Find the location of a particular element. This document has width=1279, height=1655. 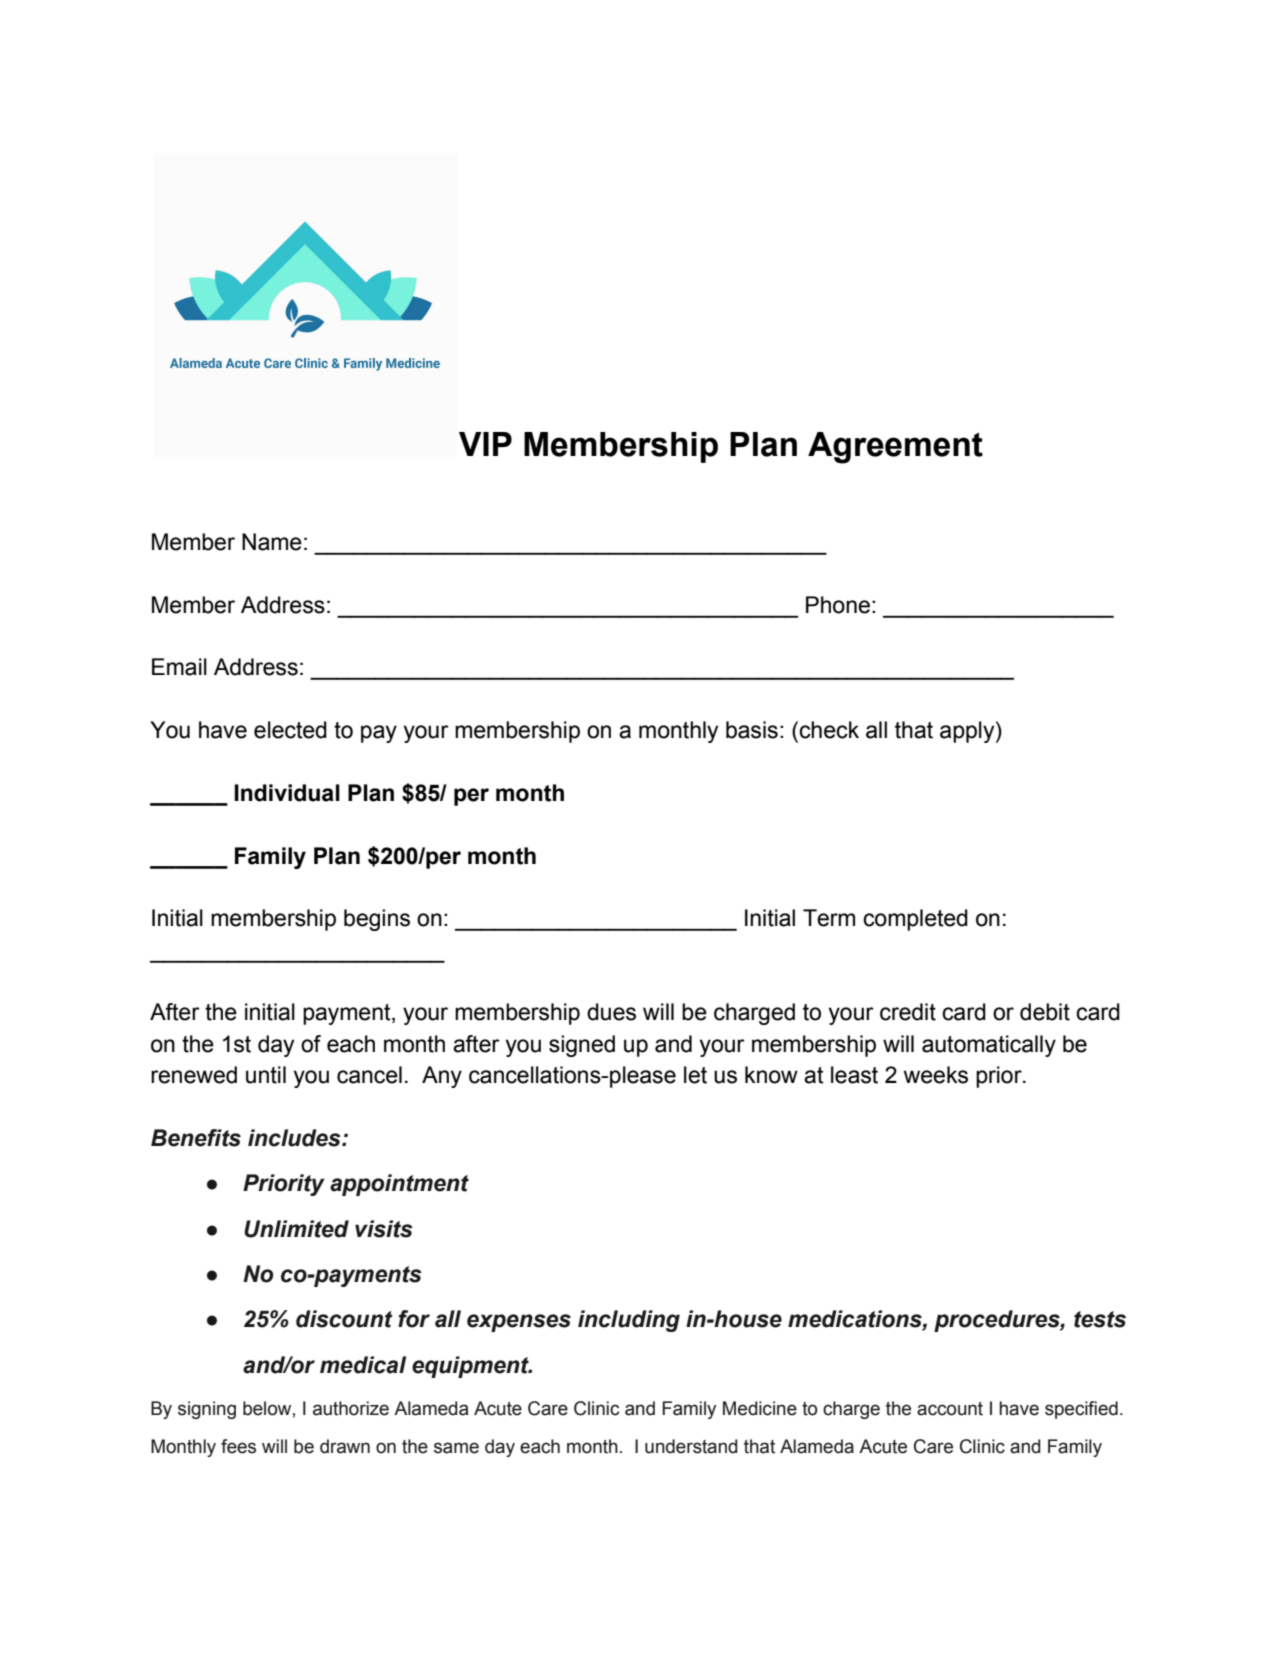

Agreement is located at coordinates (895, 448).
